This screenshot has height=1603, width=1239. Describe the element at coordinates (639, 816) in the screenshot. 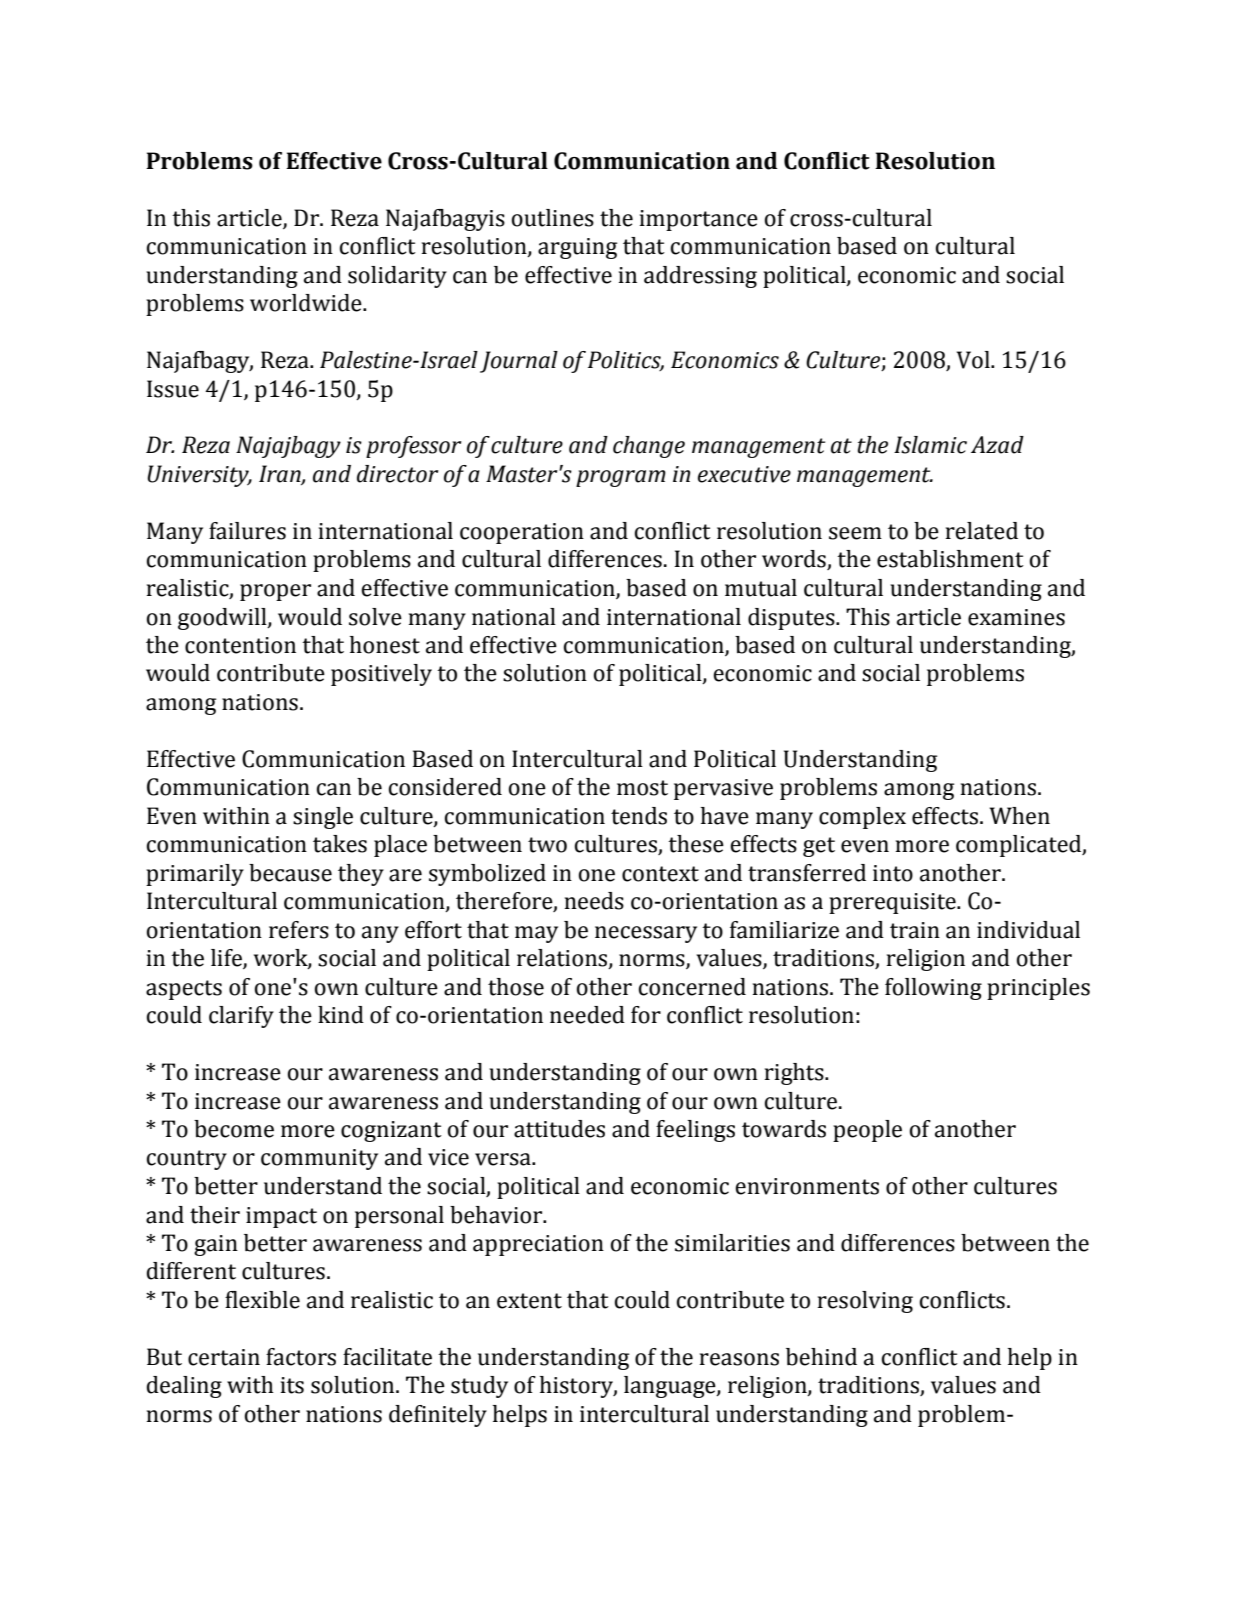

I see `tends` at that location.
